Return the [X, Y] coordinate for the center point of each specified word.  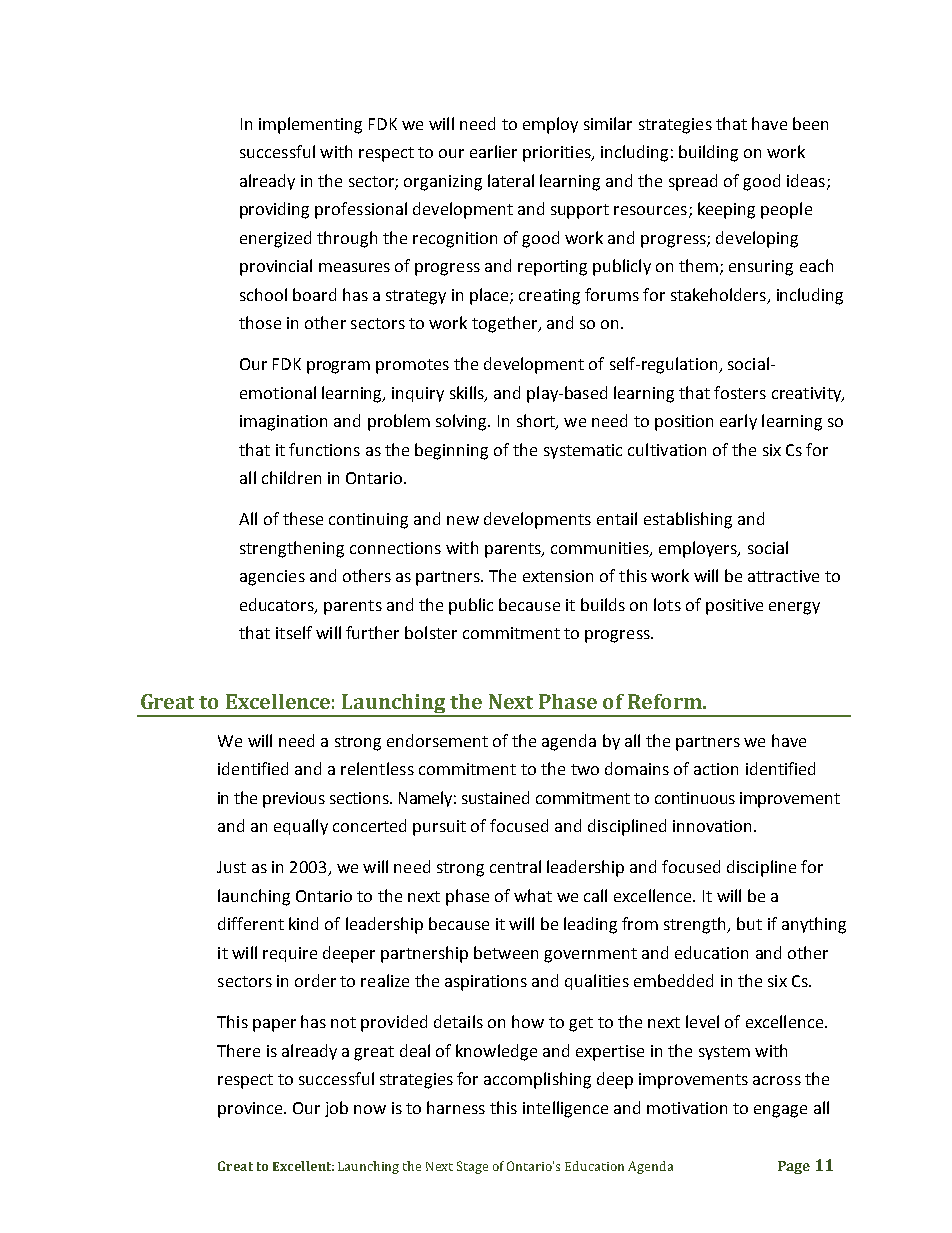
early [738, 422]
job [336, 1109]
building [708, 153]
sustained [495, 797]
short [537, 422]
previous [294, 800]
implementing [310, 125]
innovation [714, 826]
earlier [493, 151]
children [291, 477]
